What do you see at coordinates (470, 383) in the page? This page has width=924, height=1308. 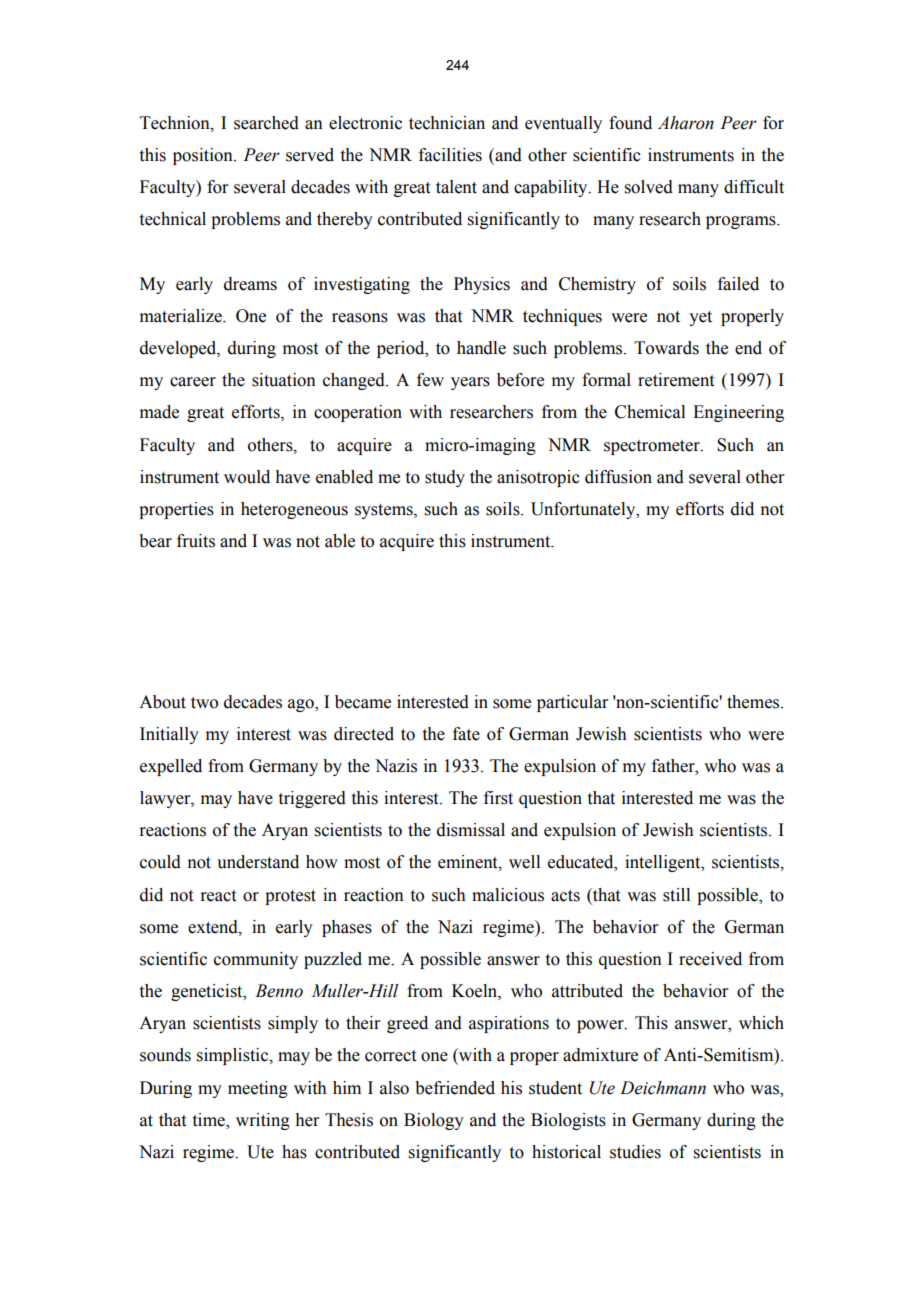 I see `years` at bounding box center [470, 383].
